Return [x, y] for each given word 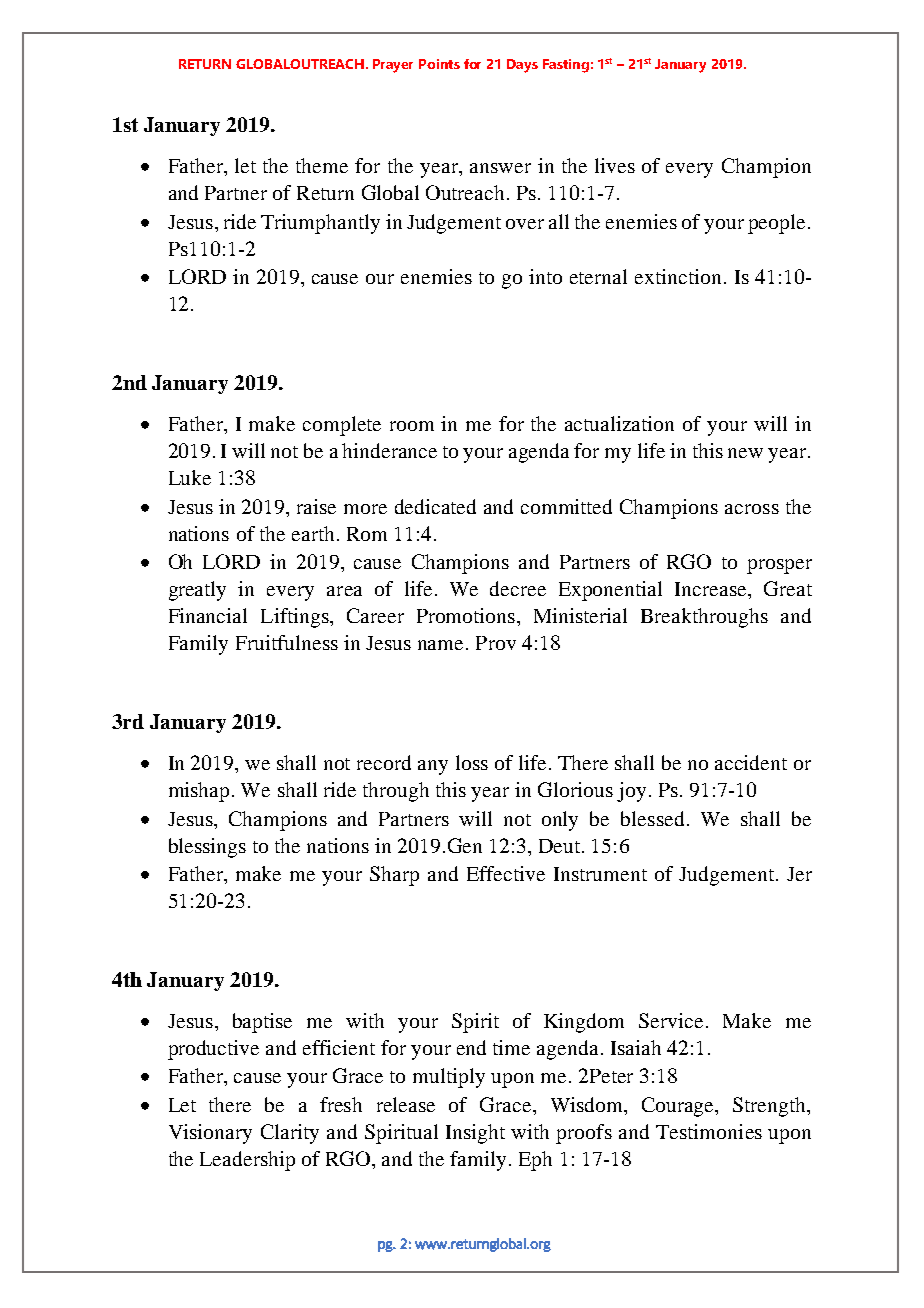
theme [322, 165]
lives [615, 165]
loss [472, 762]
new [745, 453]
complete [342, 426]
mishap [199, 792]
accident [751, 762]
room [412, 426]
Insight [475, 1134]
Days [522, 66]
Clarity [290, 1134]
